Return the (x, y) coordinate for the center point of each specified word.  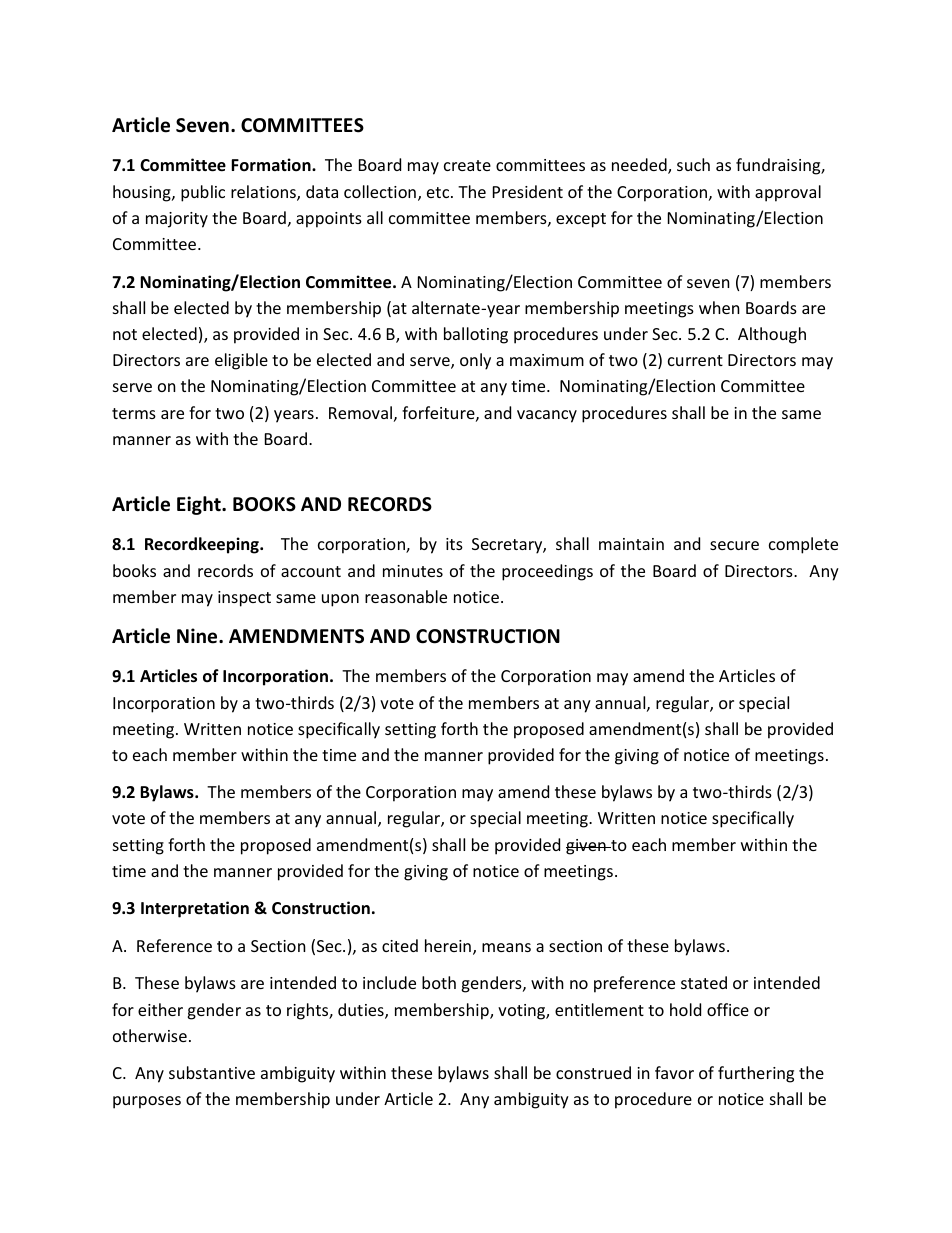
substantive (212, 1072)
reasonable (406, 596)
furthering (756, 1074)
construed (593, 1072)
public (203, 193)
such (693, 164)
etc (439, 192)
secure (734, 545)
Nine (198, 636)
